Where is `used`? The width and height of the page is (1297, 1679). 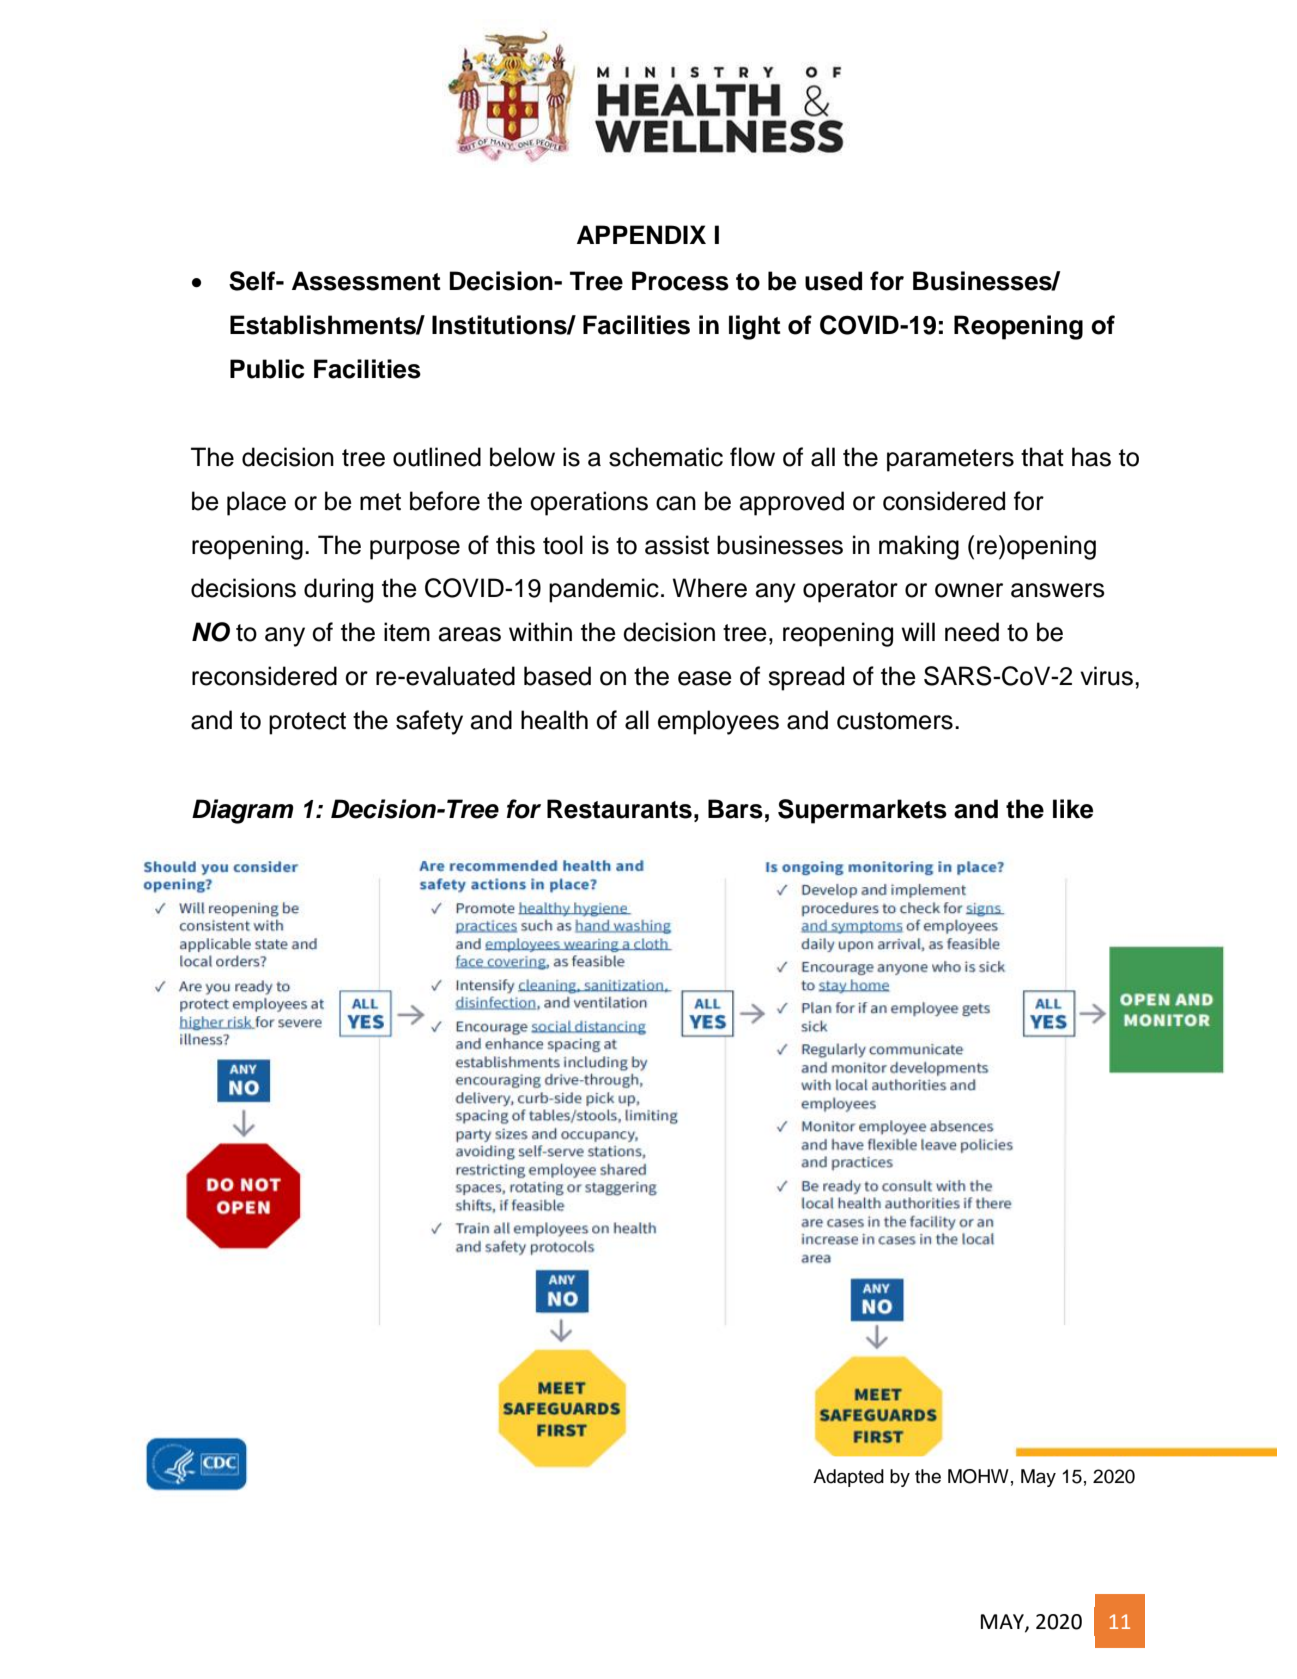 used is located at coordinates (833, 281).
